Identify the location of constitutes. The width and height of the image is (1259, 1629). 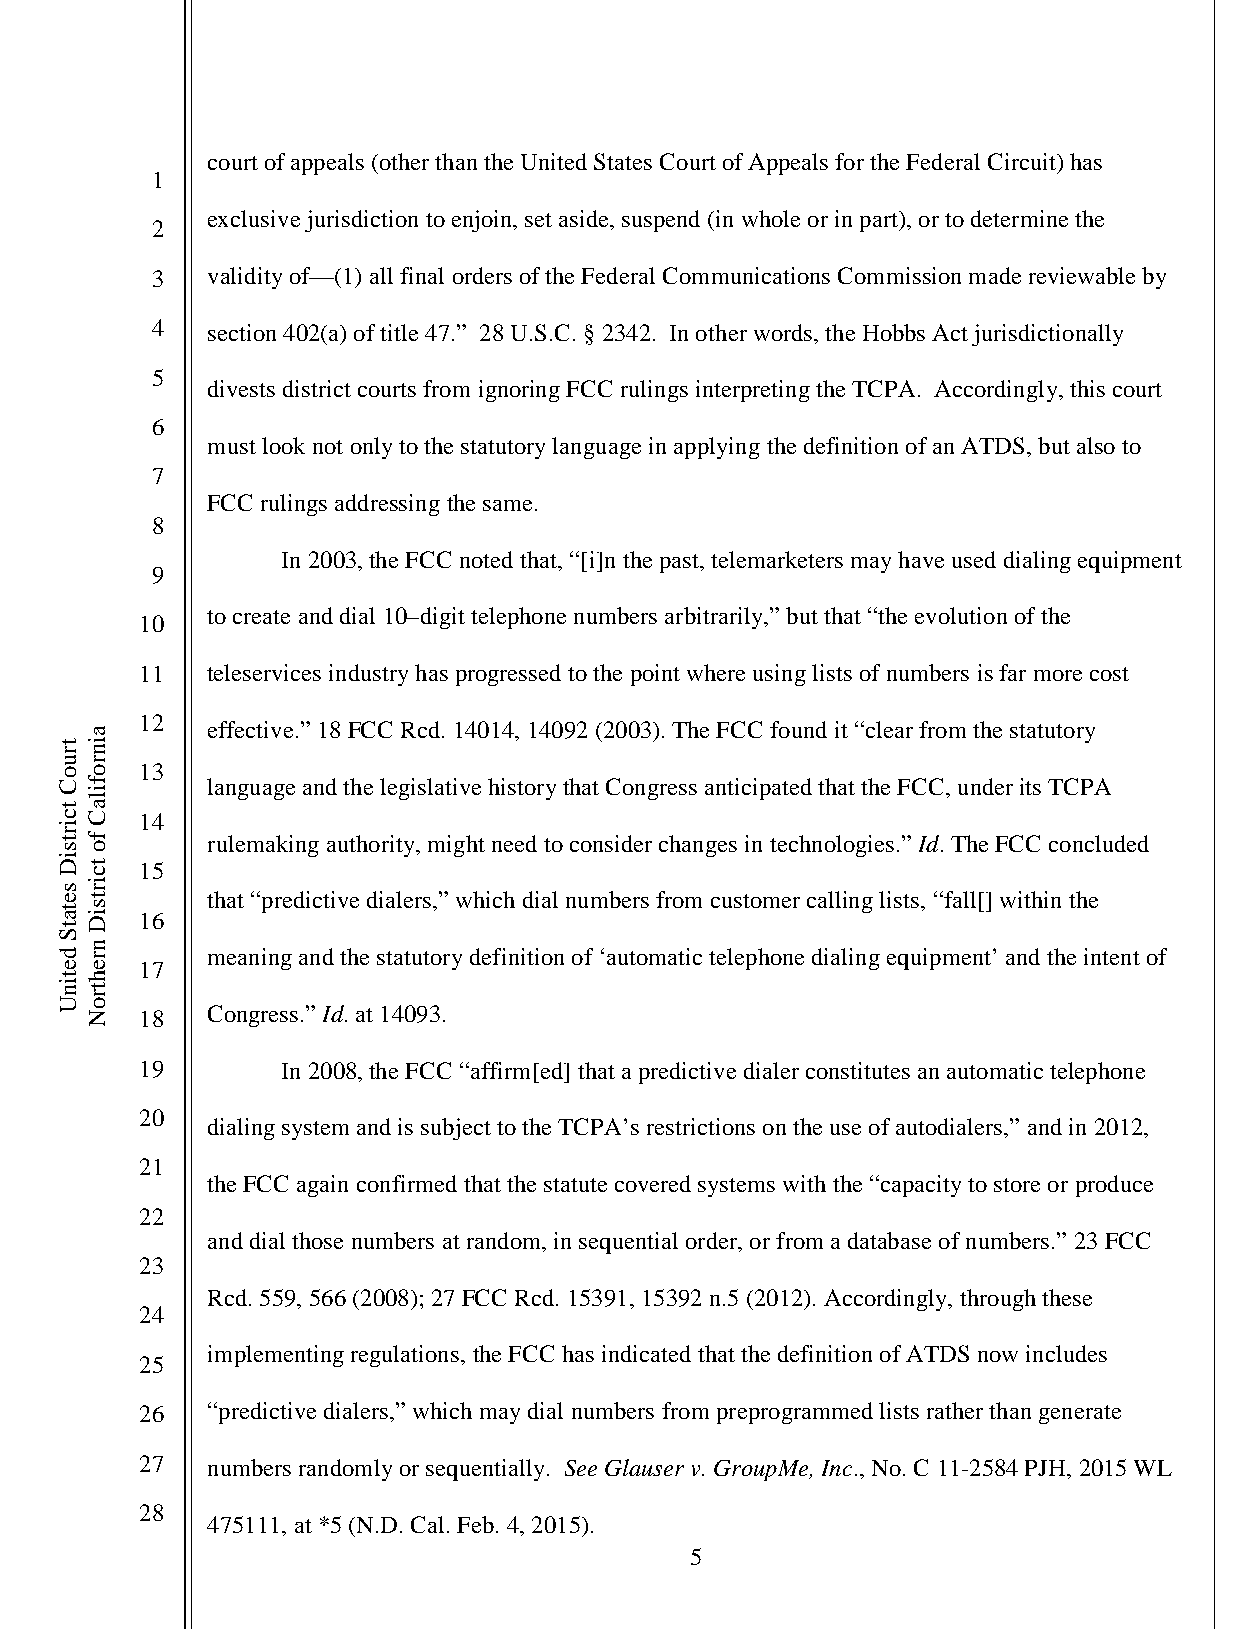
(858, 1070).
